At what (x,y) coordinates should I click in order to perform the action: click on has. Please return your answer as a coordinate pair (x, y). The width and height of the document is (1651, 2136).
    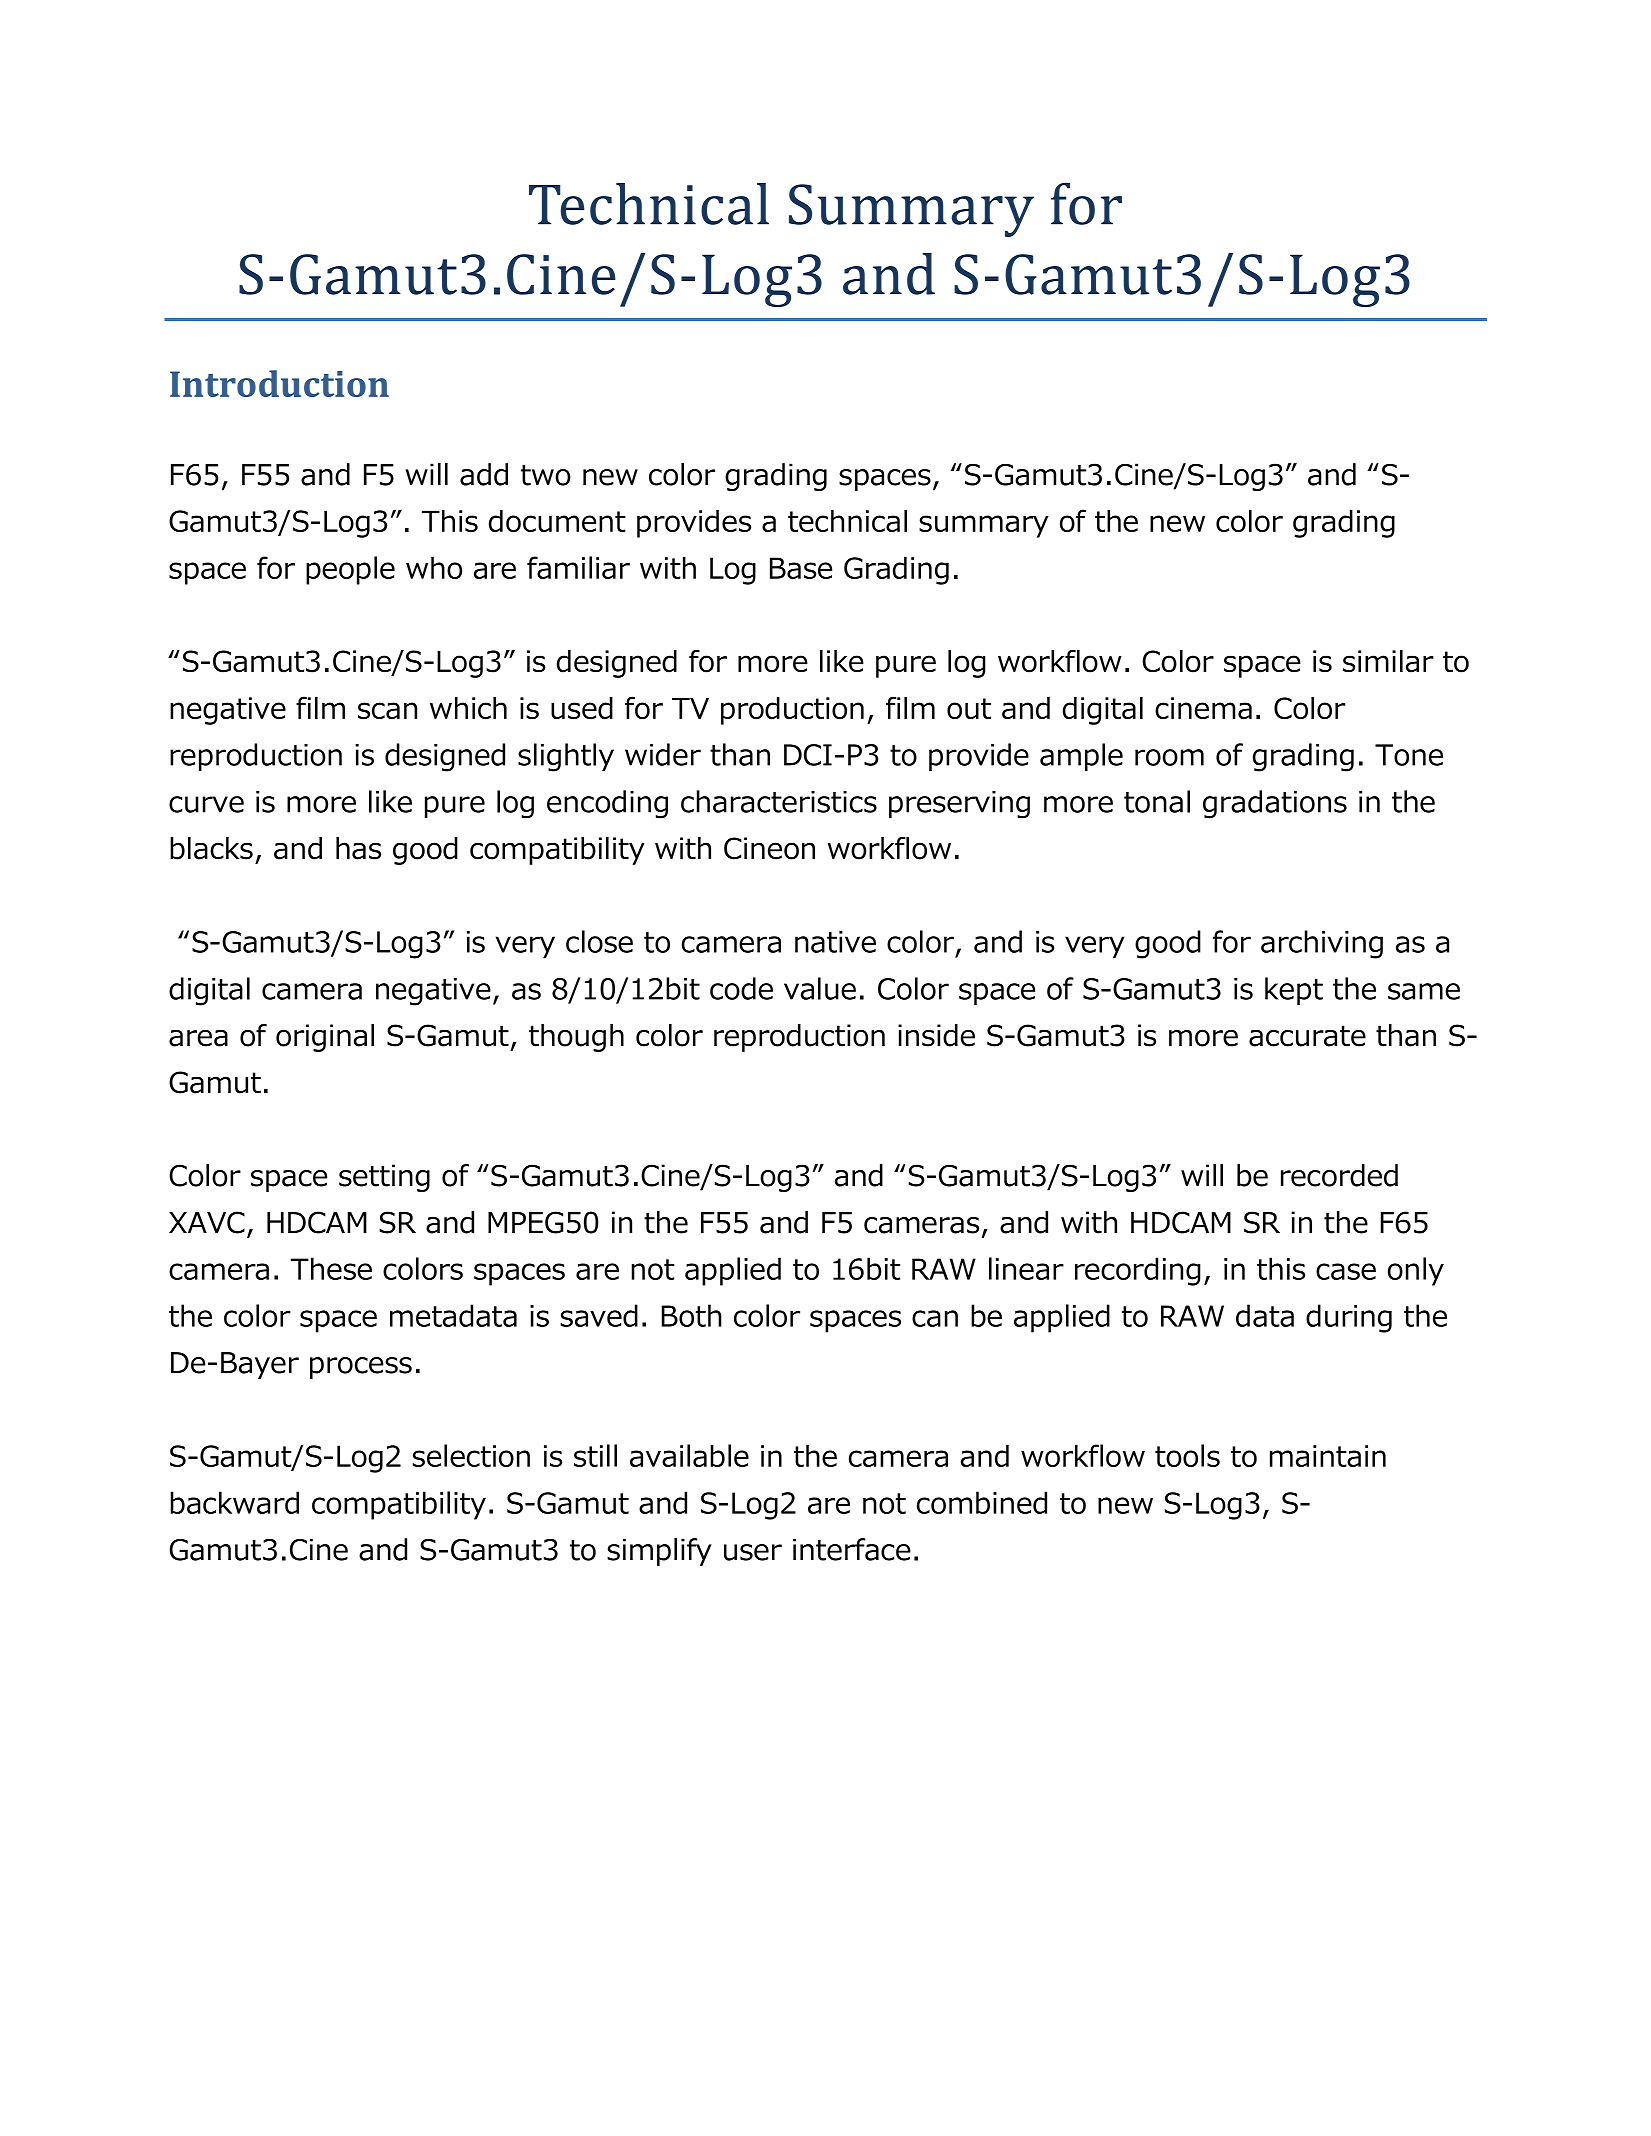
    Looking at the image, I should click on (358, 848).
